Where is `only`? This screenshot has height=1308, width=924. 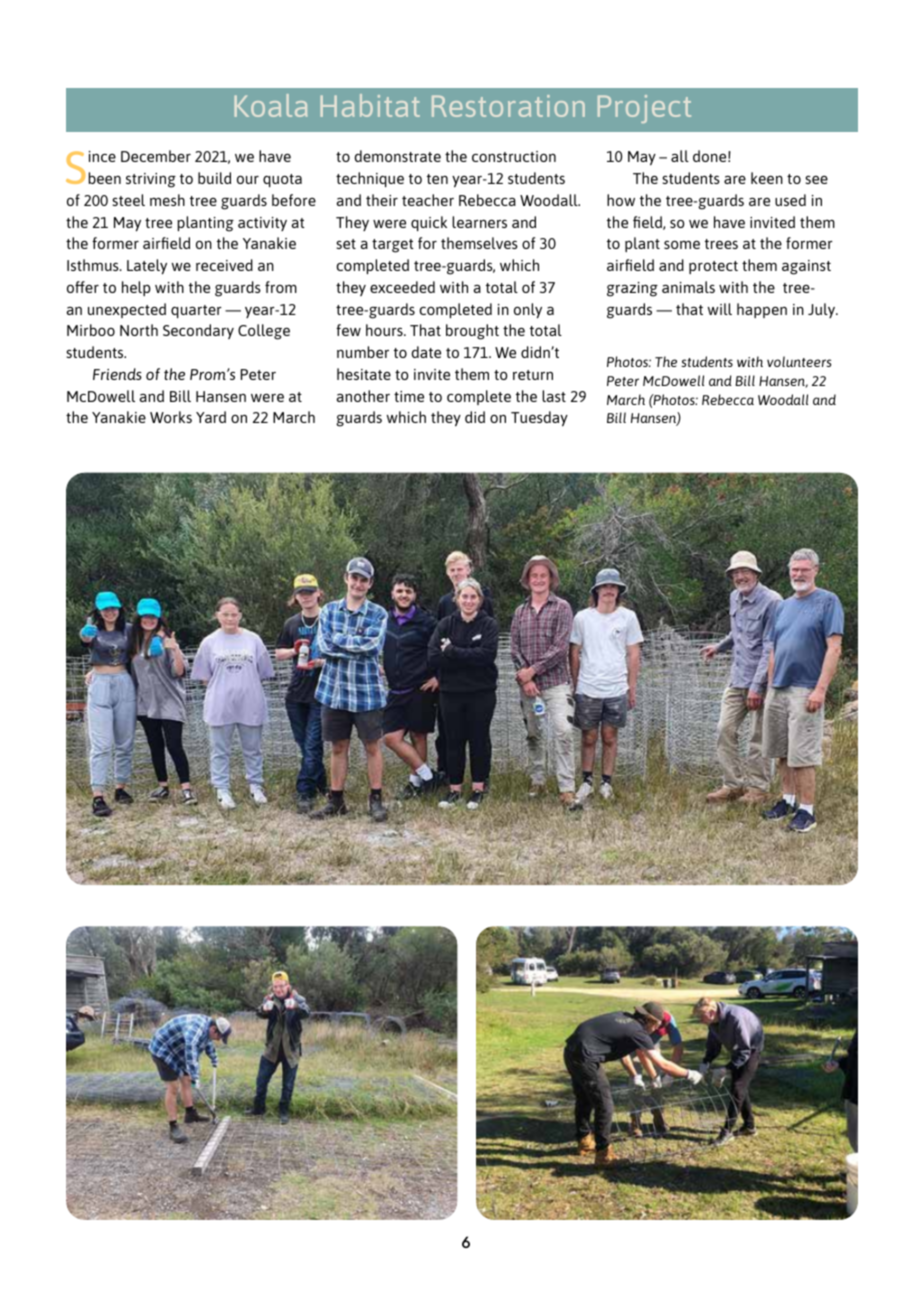
only is located at coordinates (528, 311).
